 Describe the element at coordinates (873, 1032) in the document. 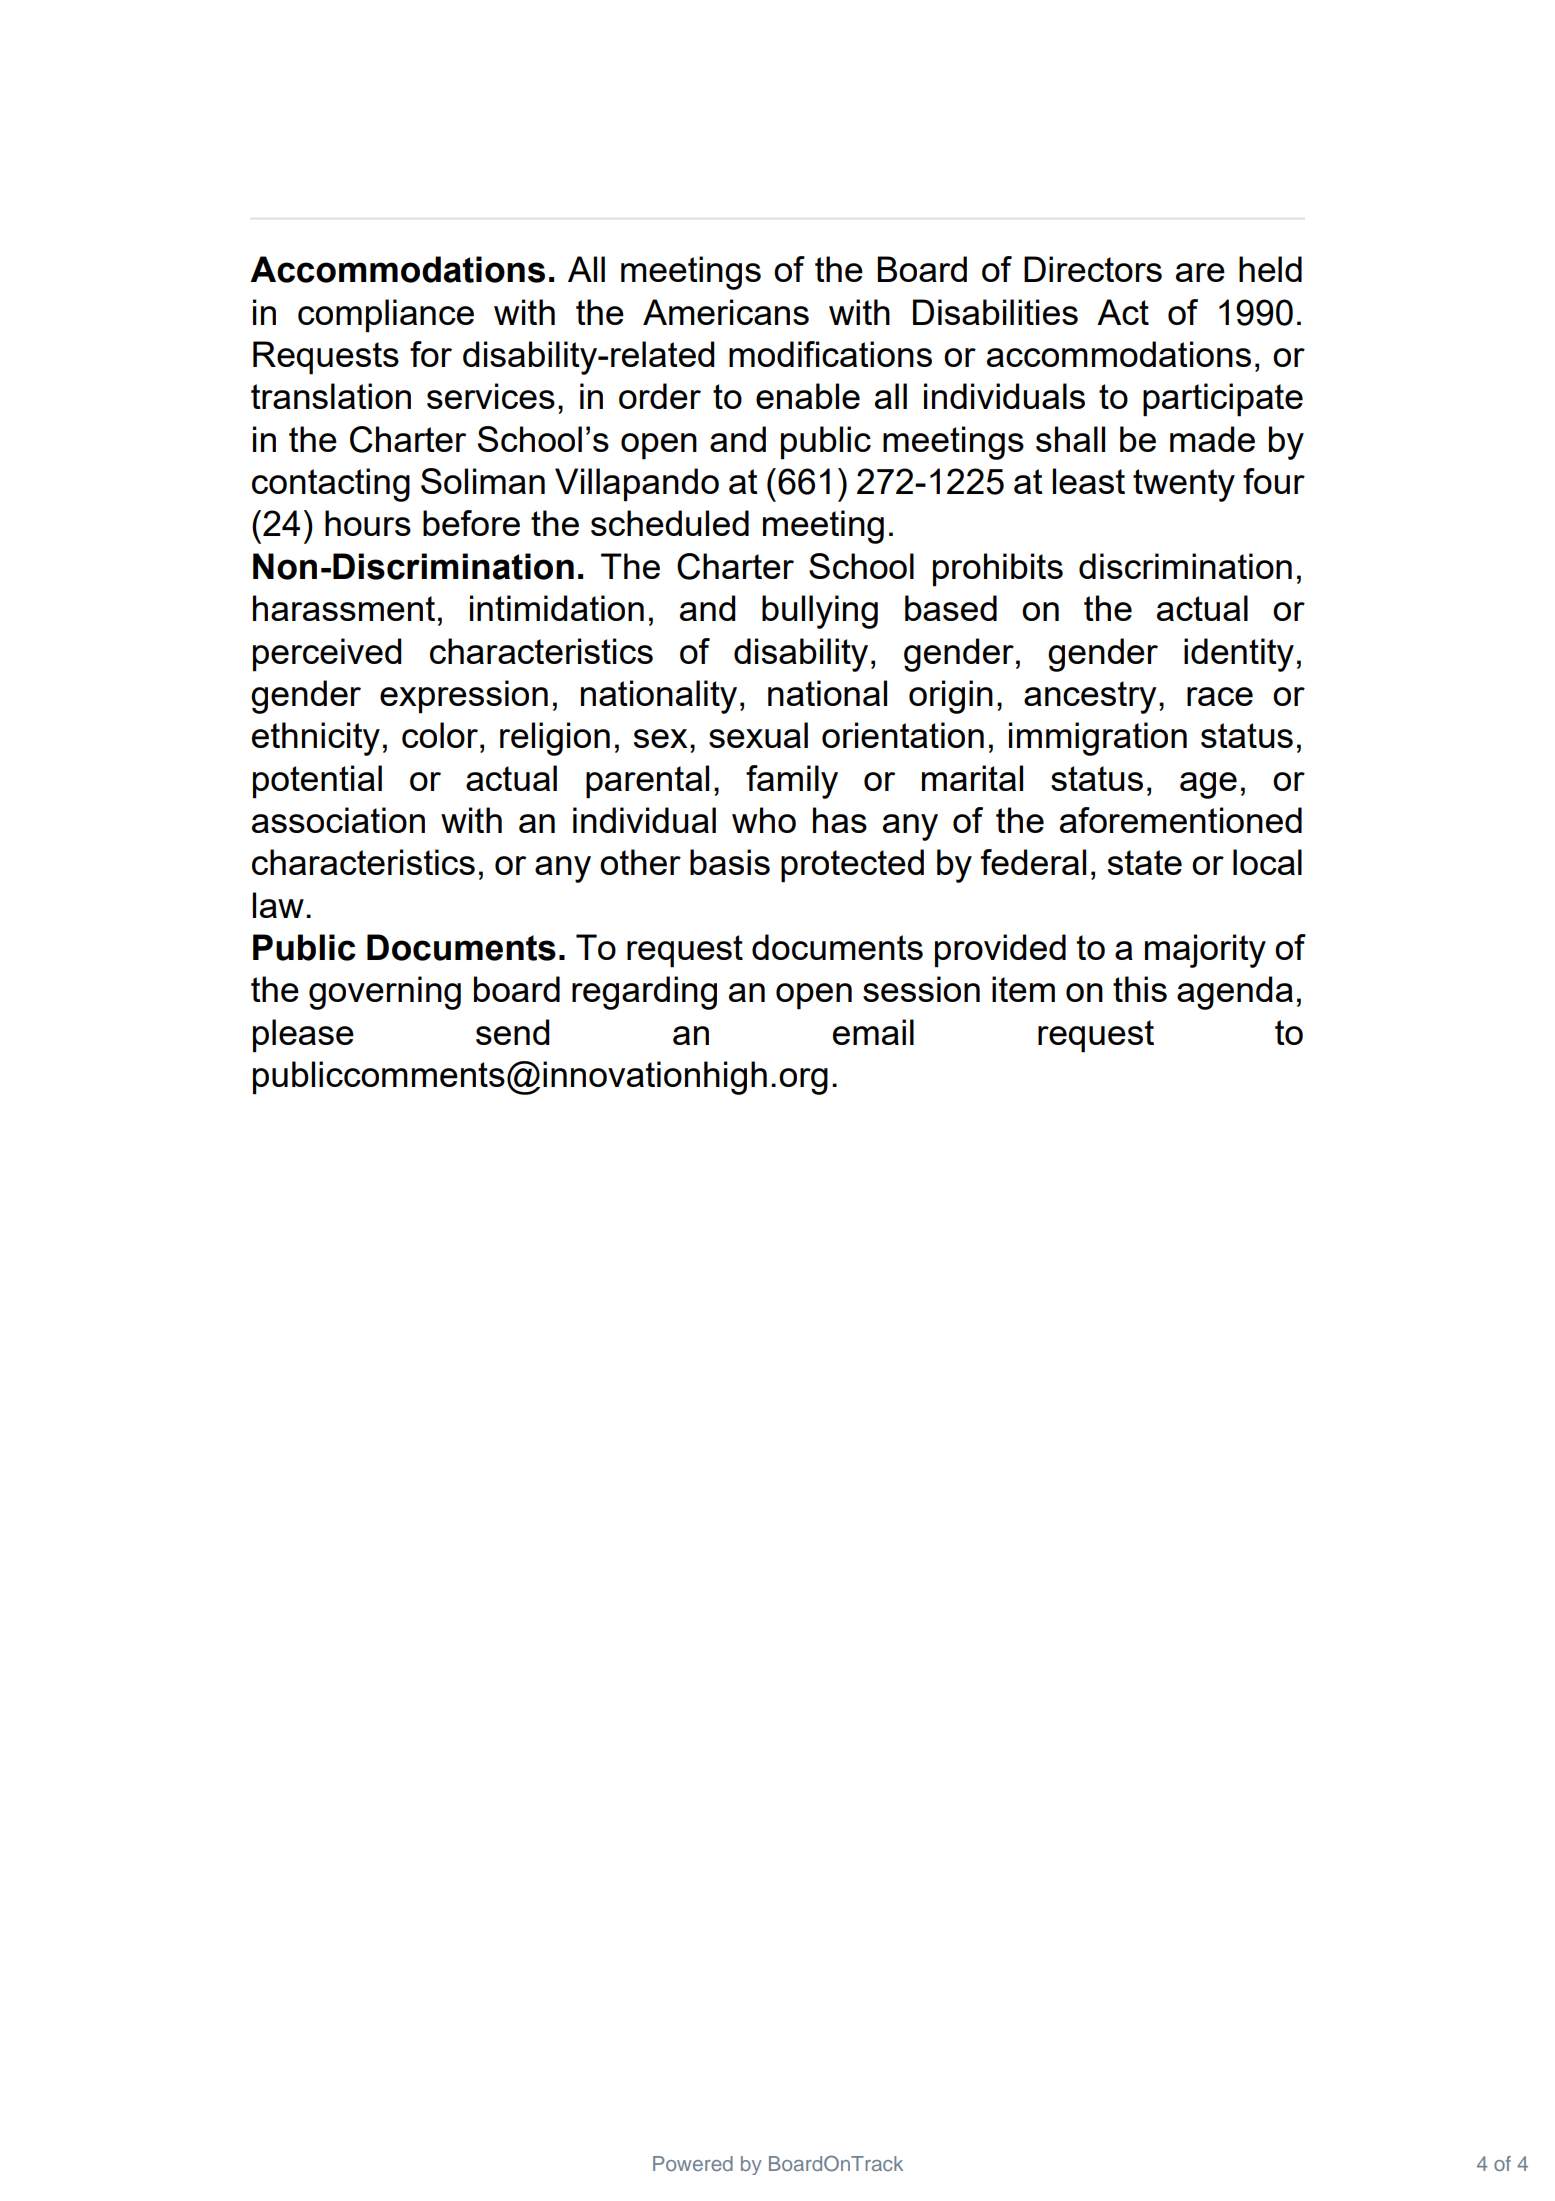

I see `email` at that location.
